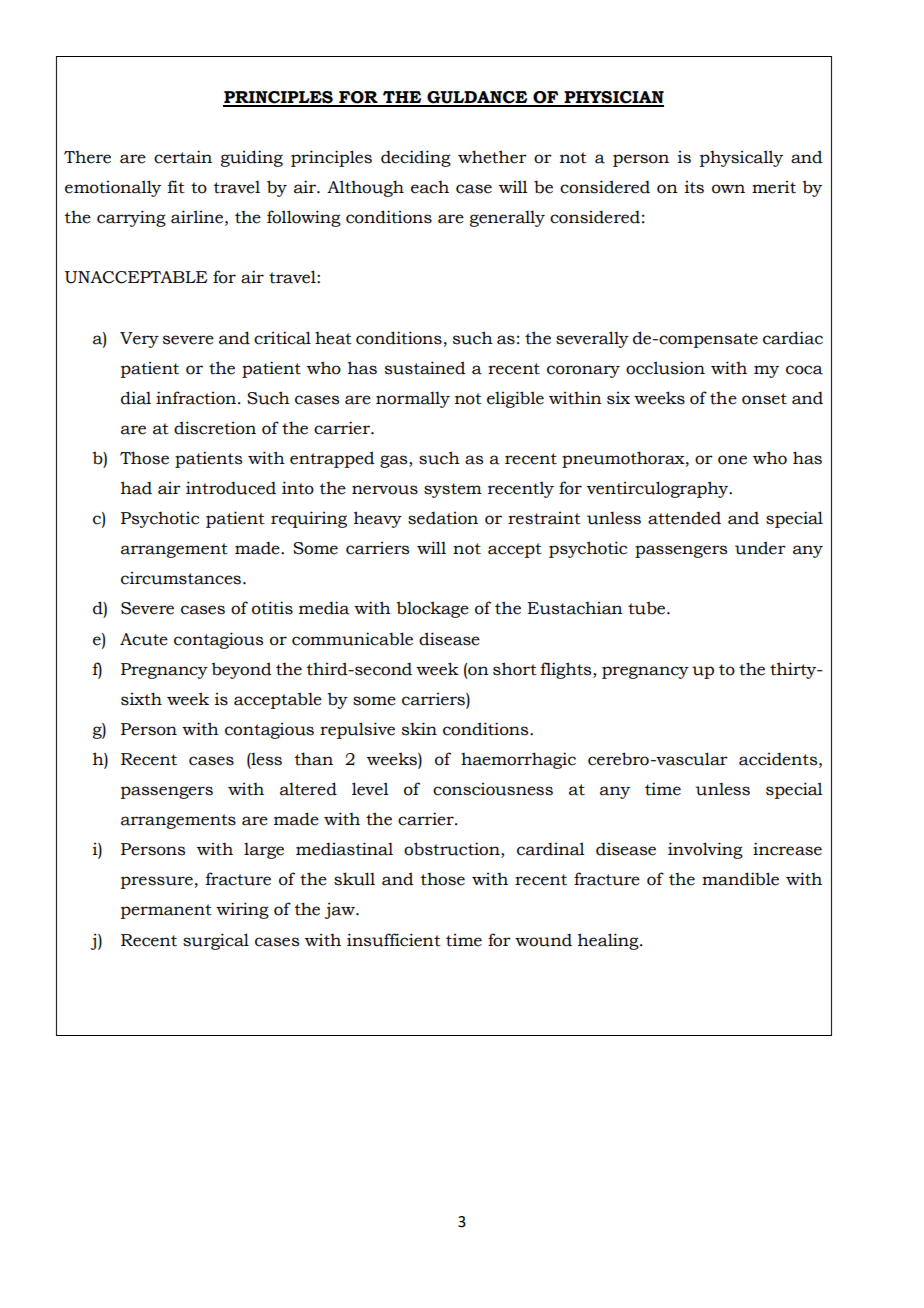 This page has width=924, height=1308. I want to click on permanent, so click(166, 911).
